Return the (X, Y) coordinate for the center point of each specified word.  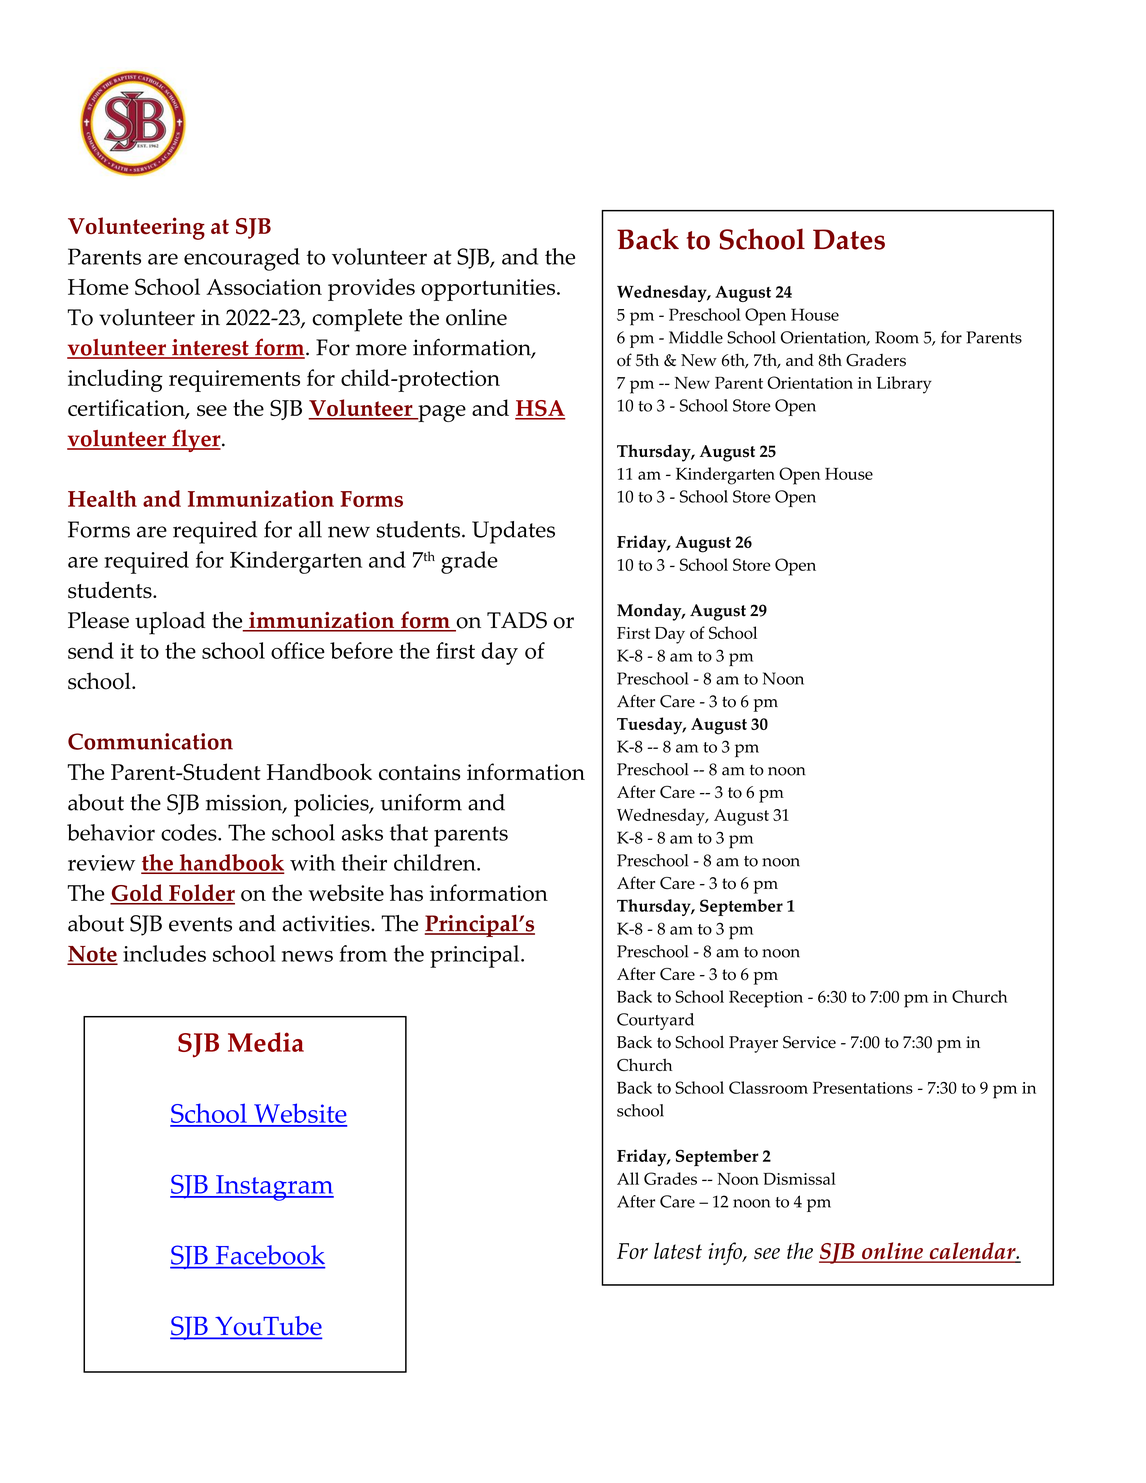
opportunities (488, 290)
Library (904, 385)
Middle (696, 337)
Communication (150, 741)
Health (102, 498)
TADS (517, 620)
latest (678, 1251)
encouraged (242, 259)
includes (164, 953)
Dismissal (799, 1178)
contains (419, 772)
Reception (766, 999)
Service (809, 1042)
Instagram (274, 1188)
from (363, 953)
